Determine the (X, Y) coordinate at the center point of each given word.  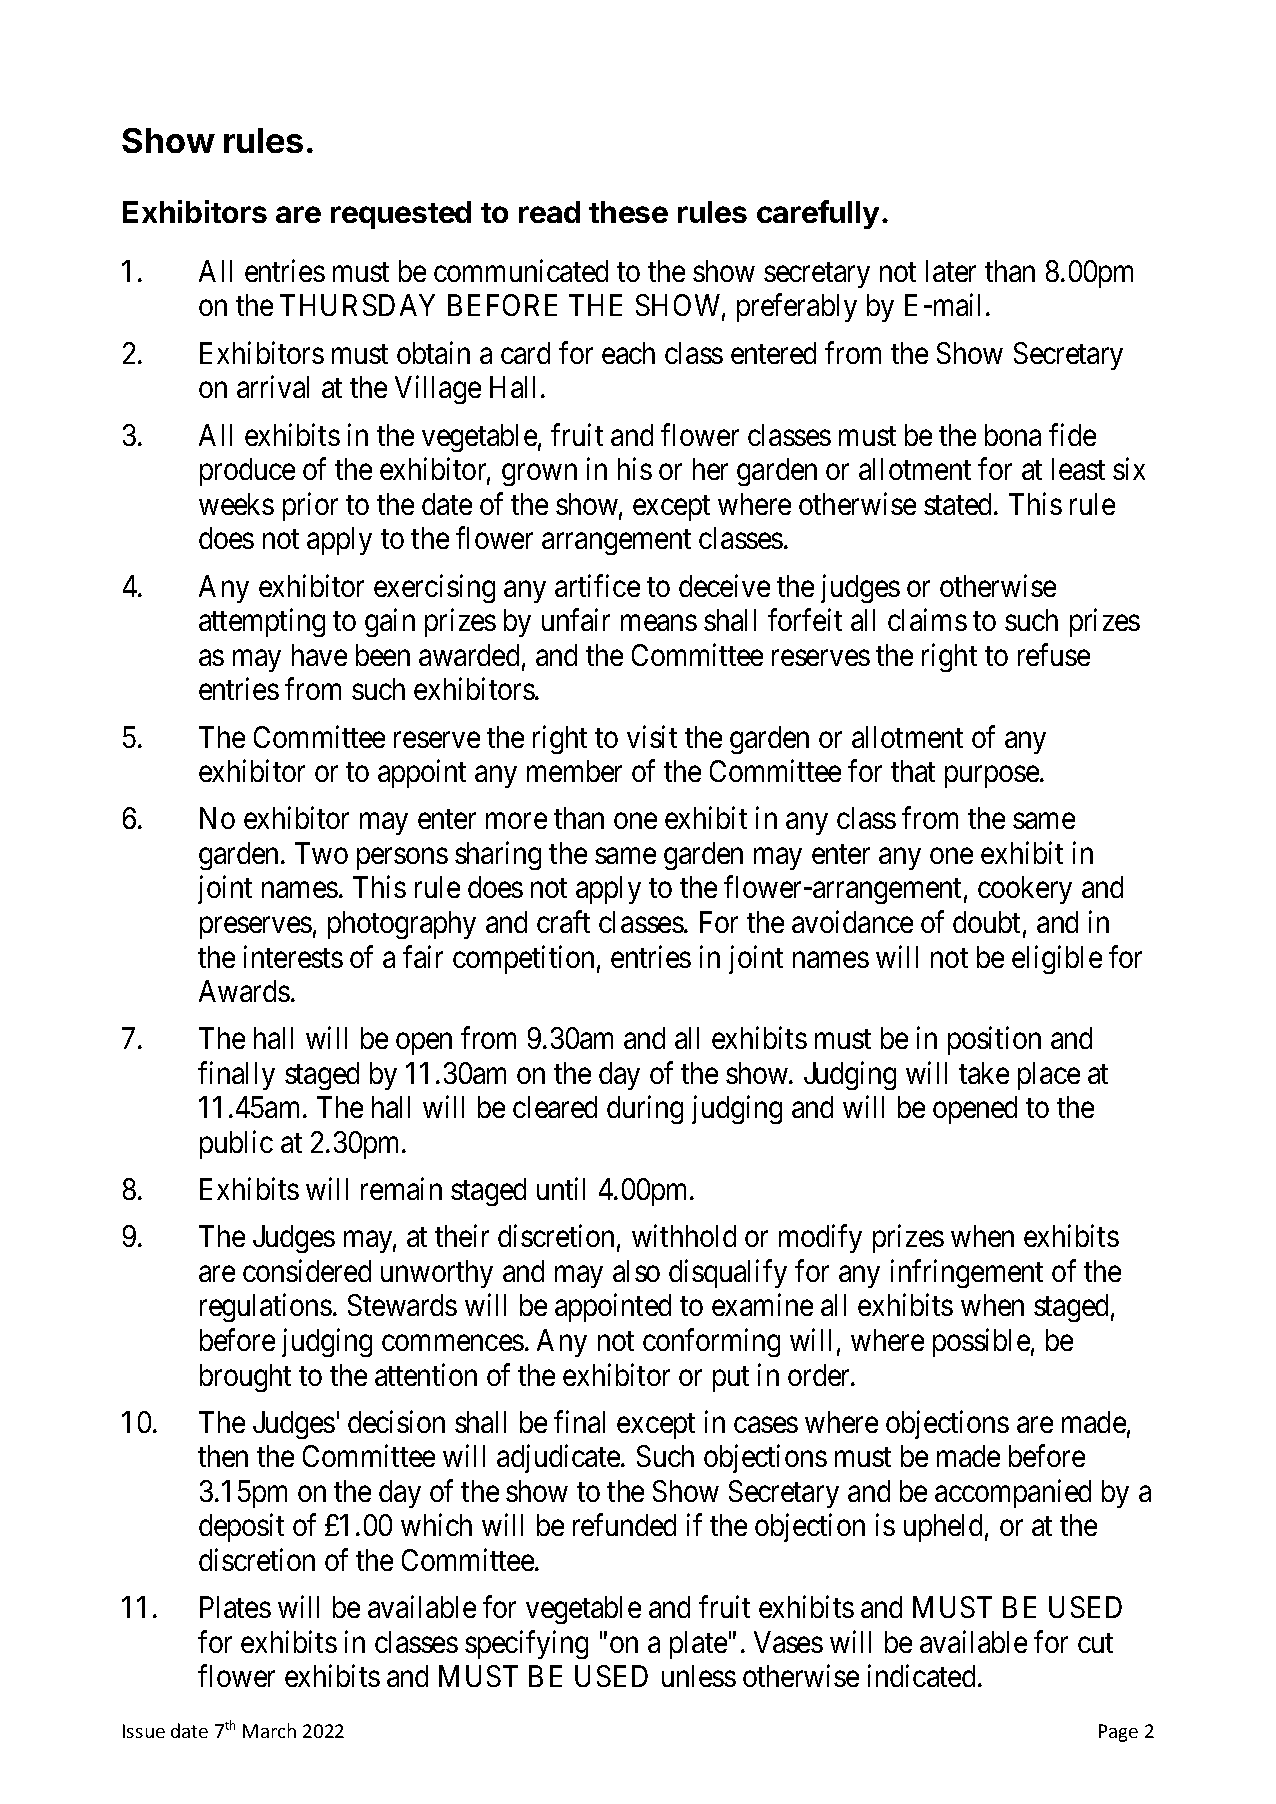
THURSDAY (357, 305)
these (628, 212)
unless (699, 1676)
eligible (1057, 959)
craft (563, 921)
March (269, 1730)
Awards (244, 991)
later (951, 271)
